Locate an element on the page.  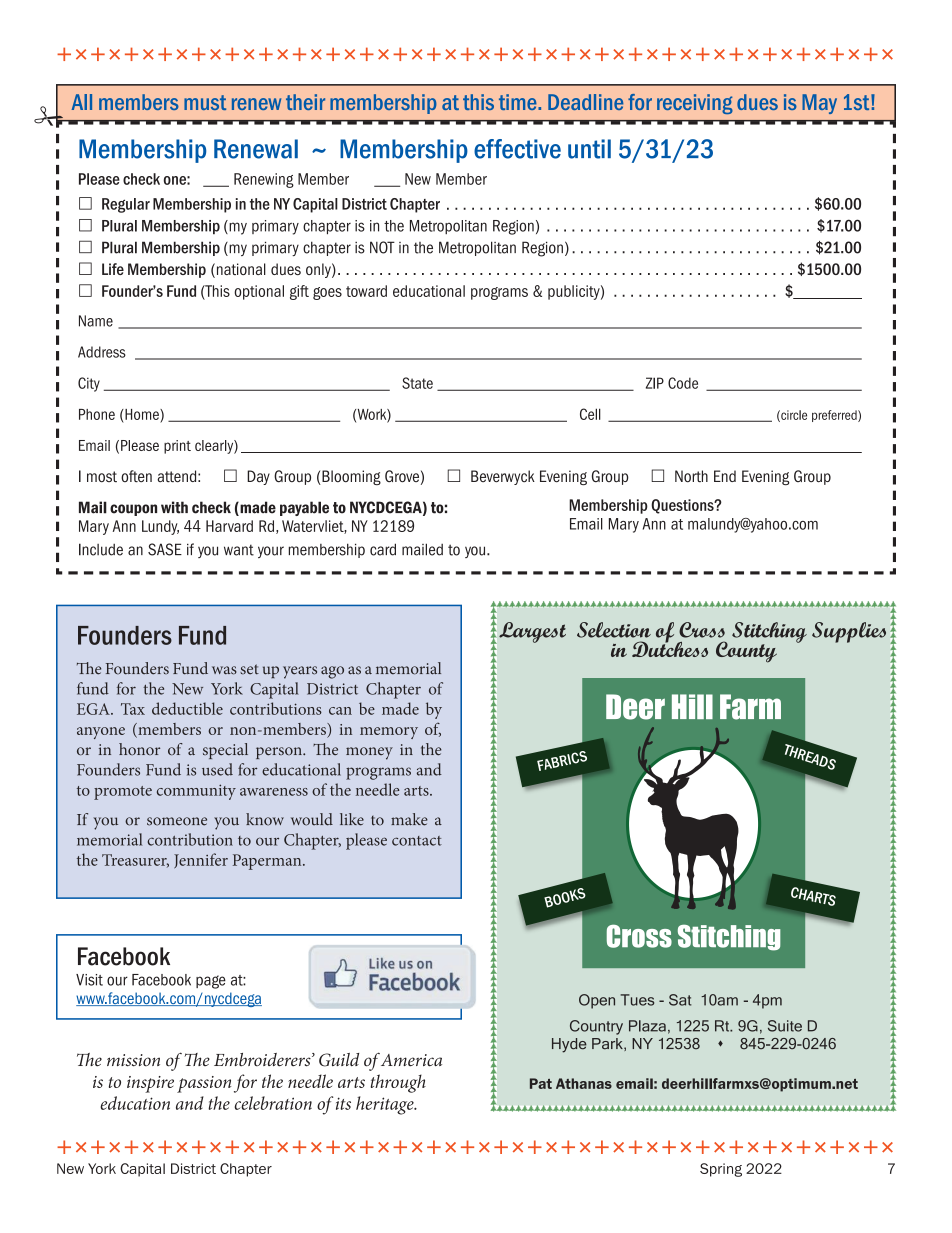
effective is located at coordinates (517, 149).
